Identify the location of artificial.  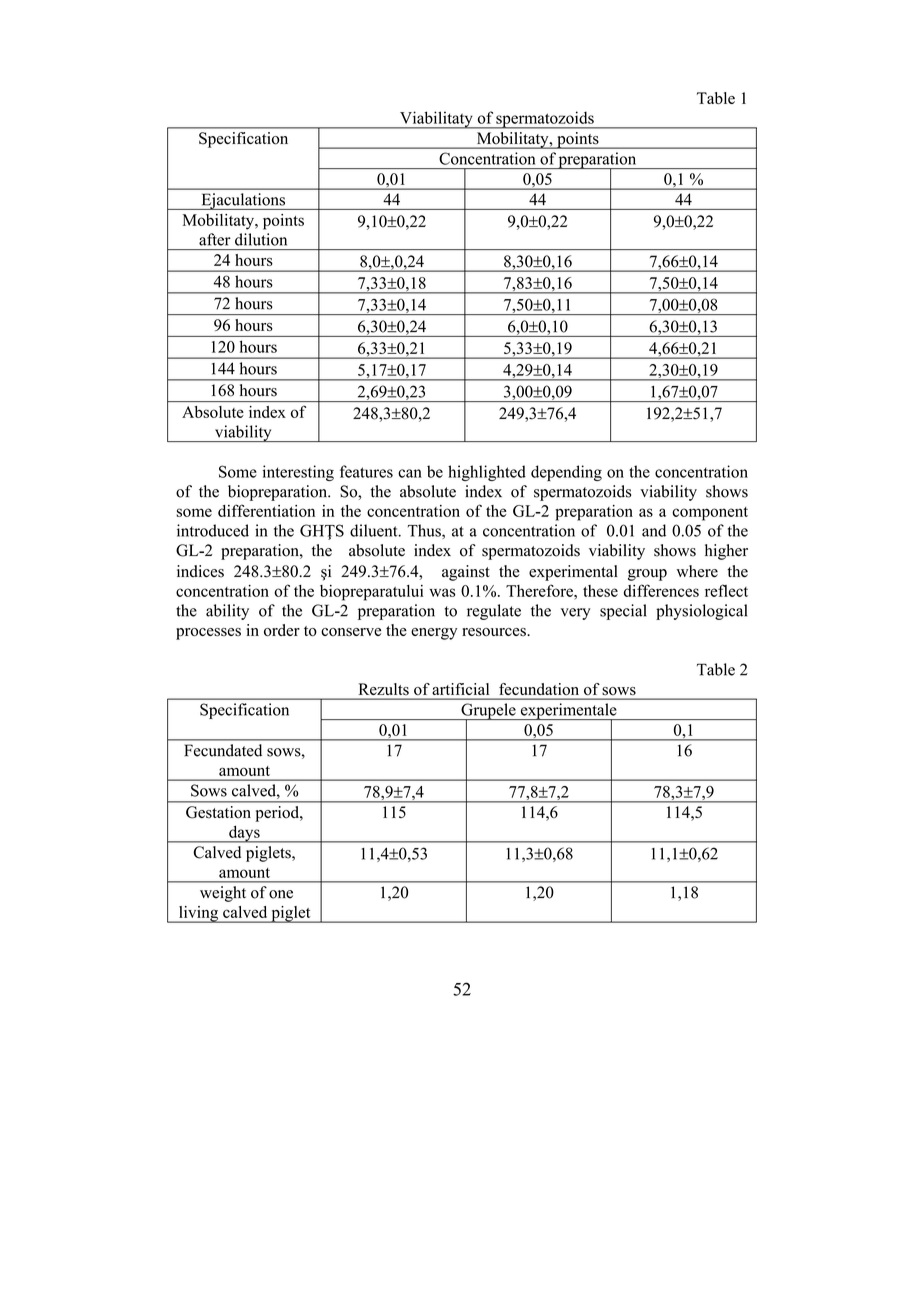
(461, 689).
